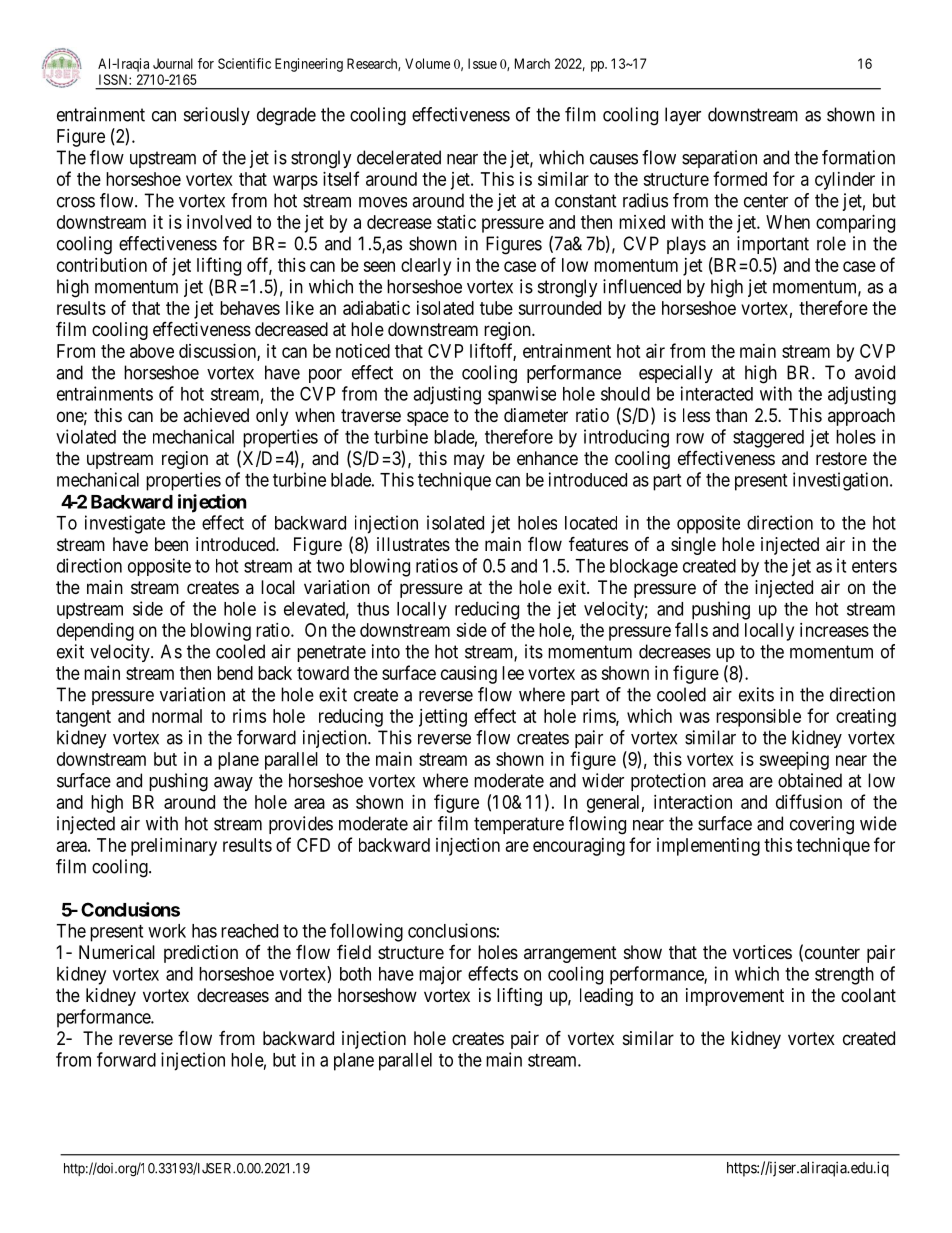 The width and height of the image is (952, 1233). What do you see at coordinates (171, 544) in the image?
I see `been` at bounding box center [171, 544].
